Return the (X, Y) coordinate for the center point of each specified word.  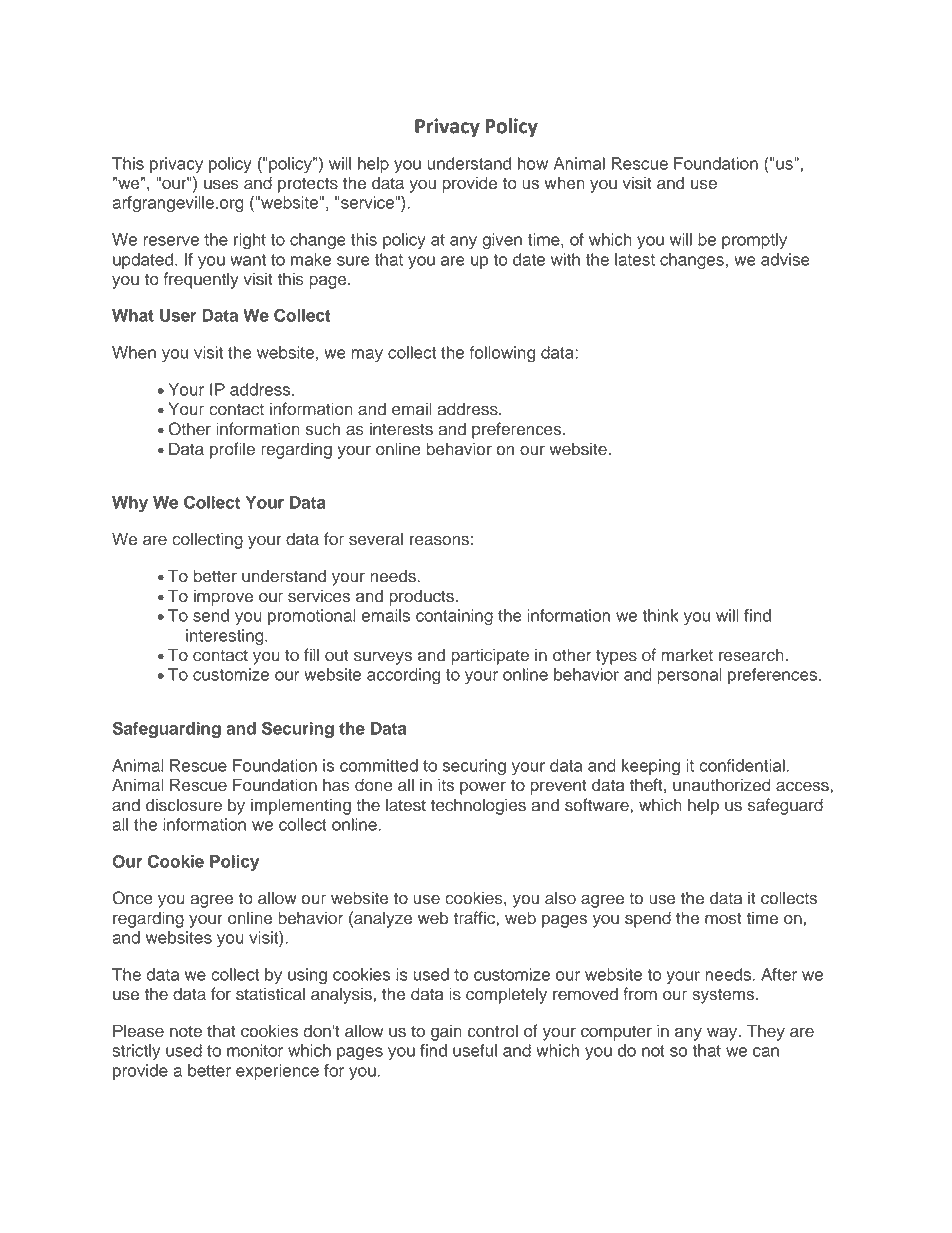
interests (401, 429)
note (186, 1032)
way (723, 1034)
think (660, 615)
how (533, 163)
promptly (754, 241)
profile (232, 450)
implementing (301, 806)
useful (475, 1050)
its (446, 785)
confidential (742, 765)
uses (221, 184)
